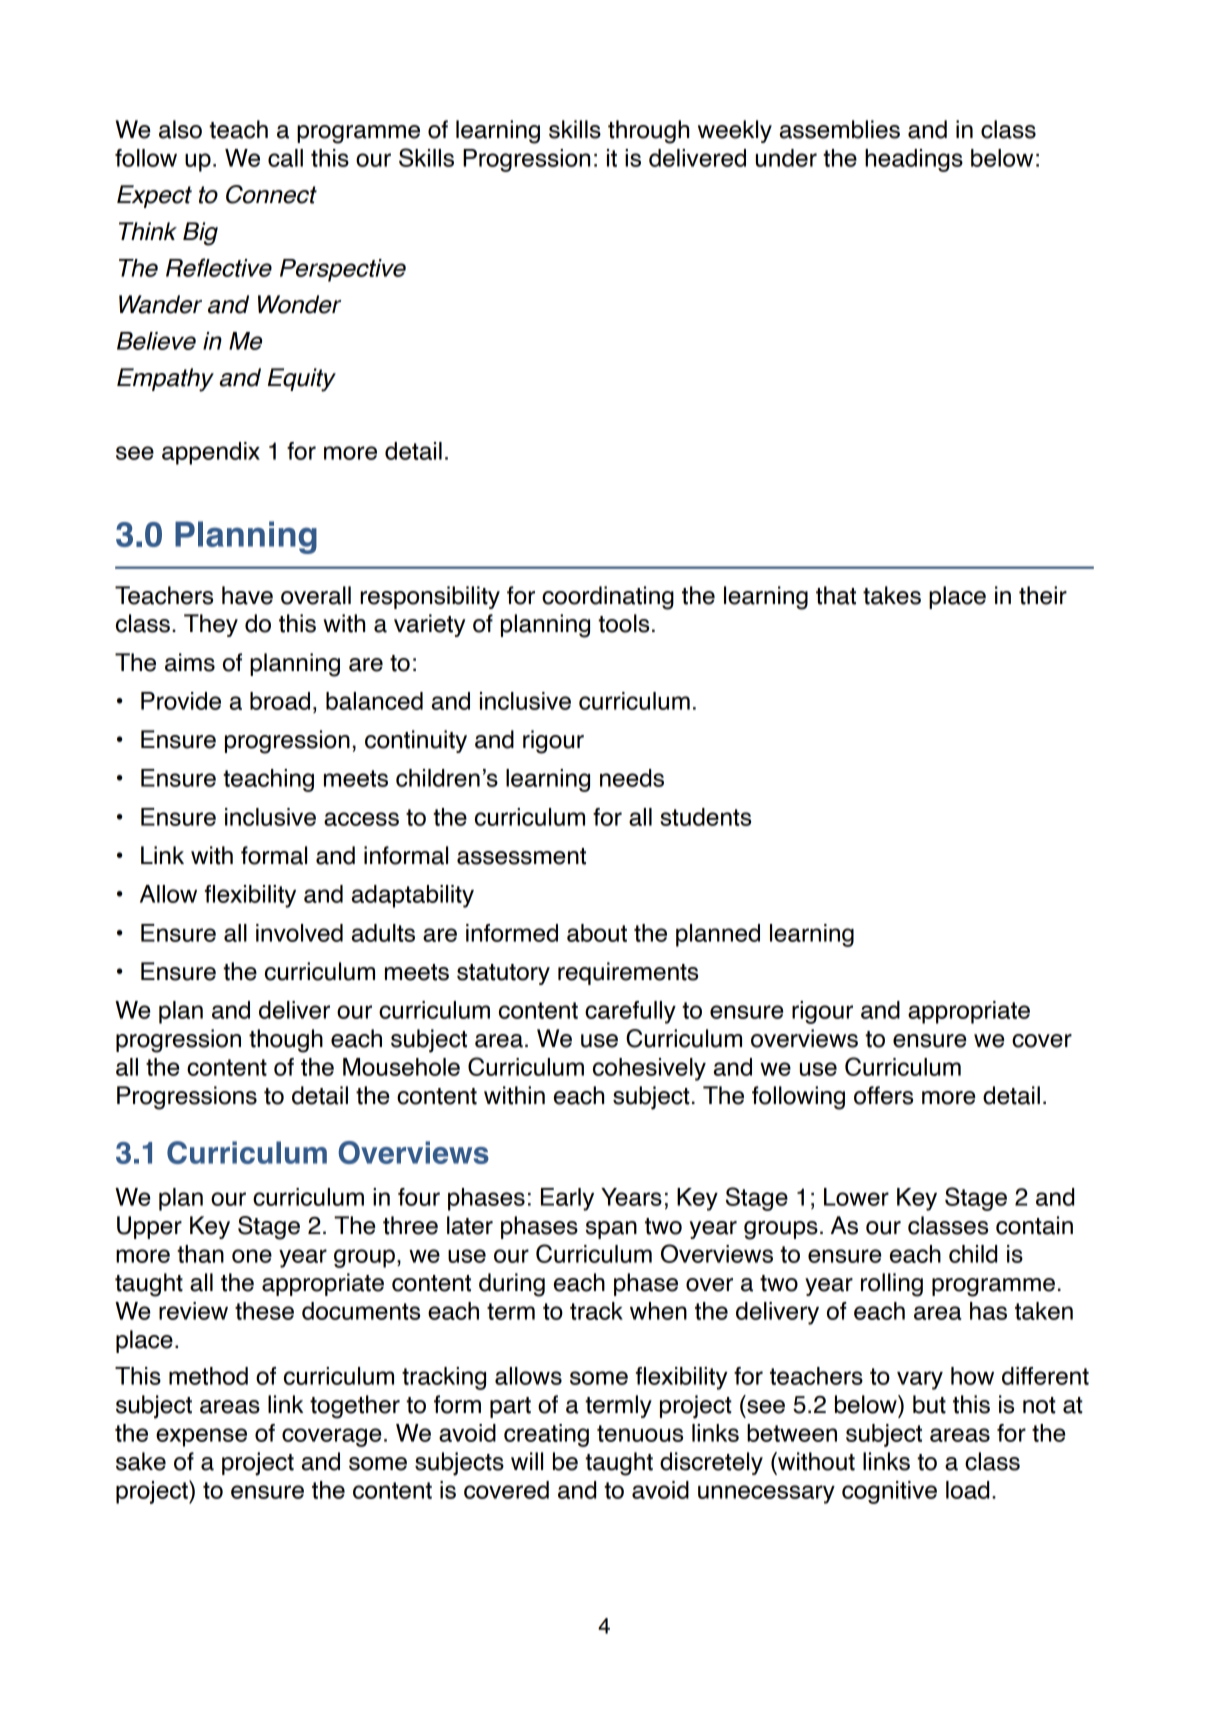 Image resolution: width=1209 pixels, height=1712 pixels. I want to click on carefully, so click(630, 1012).
